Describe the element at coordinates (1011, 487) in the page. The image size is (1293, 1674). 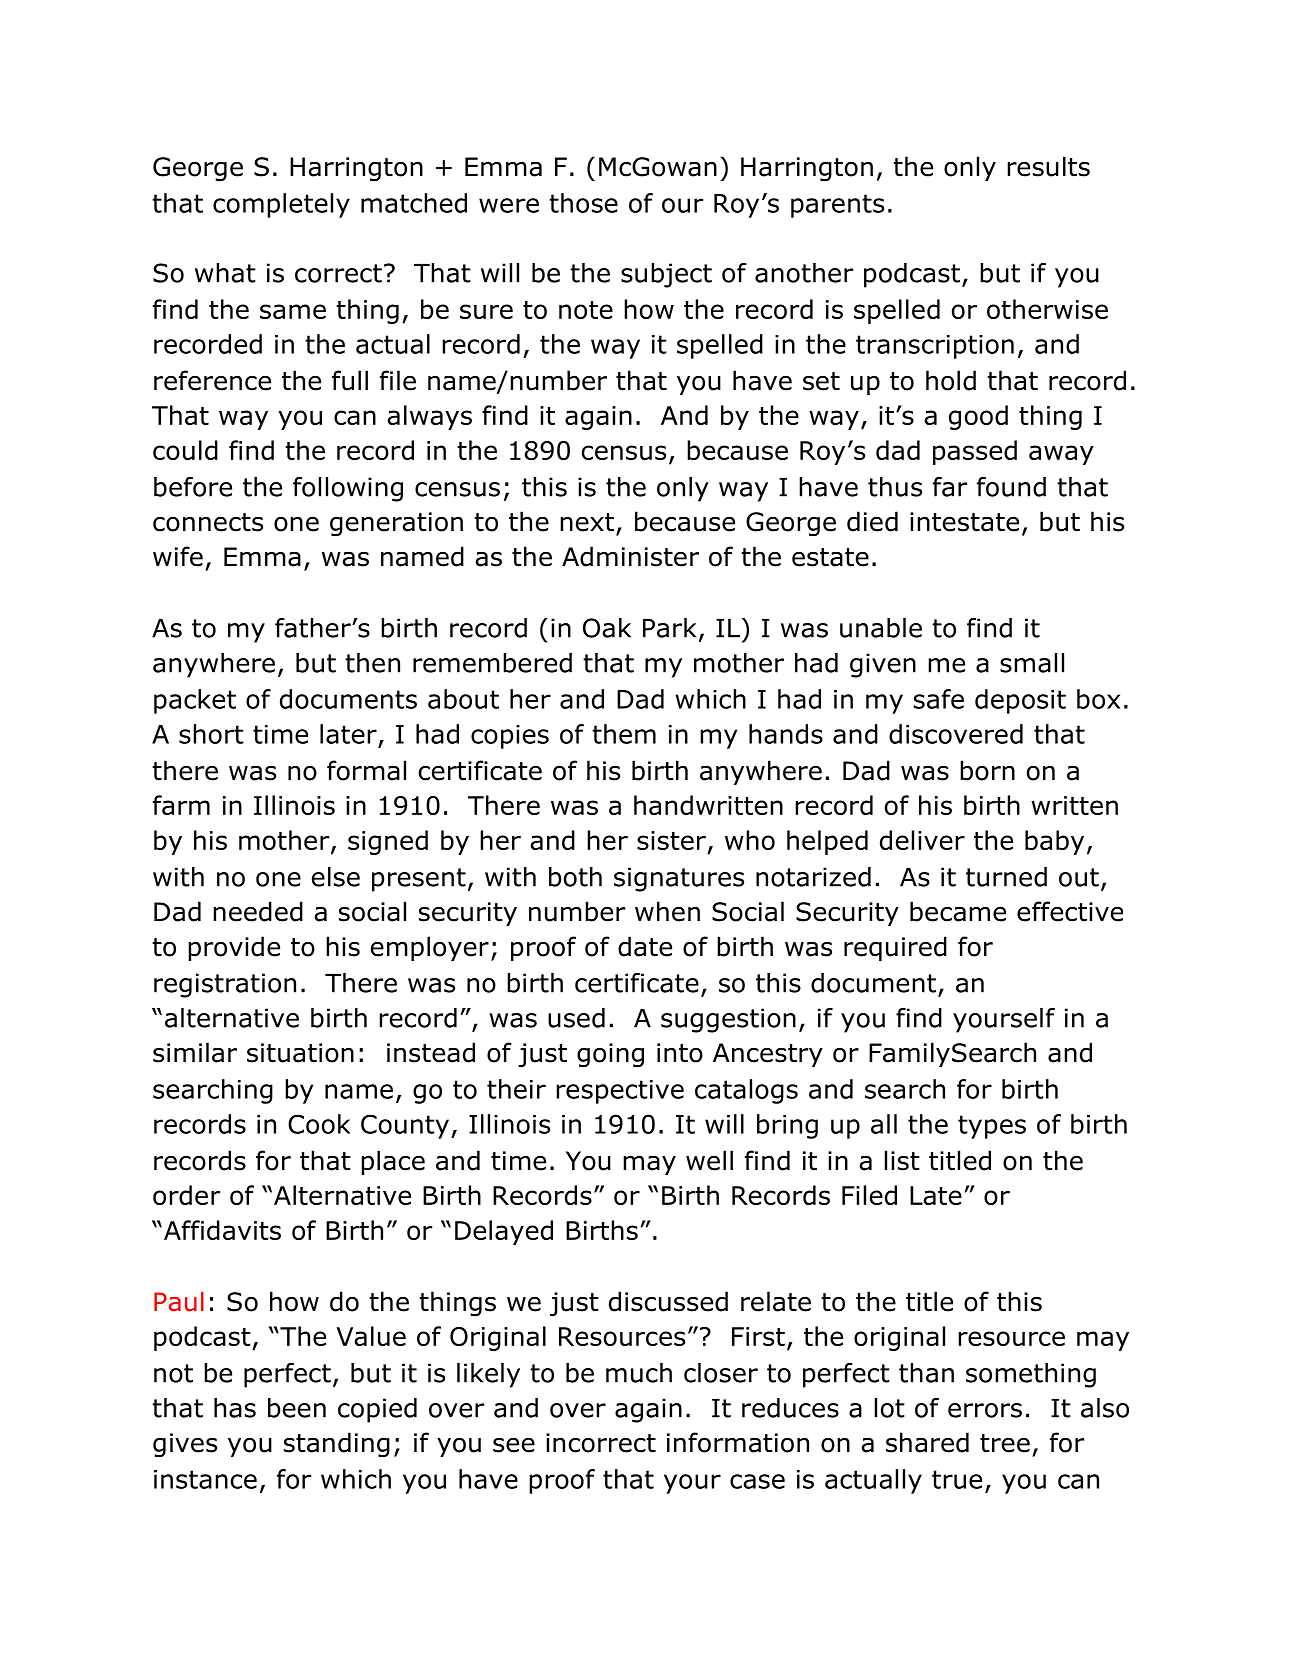
I see `found` at that location.
